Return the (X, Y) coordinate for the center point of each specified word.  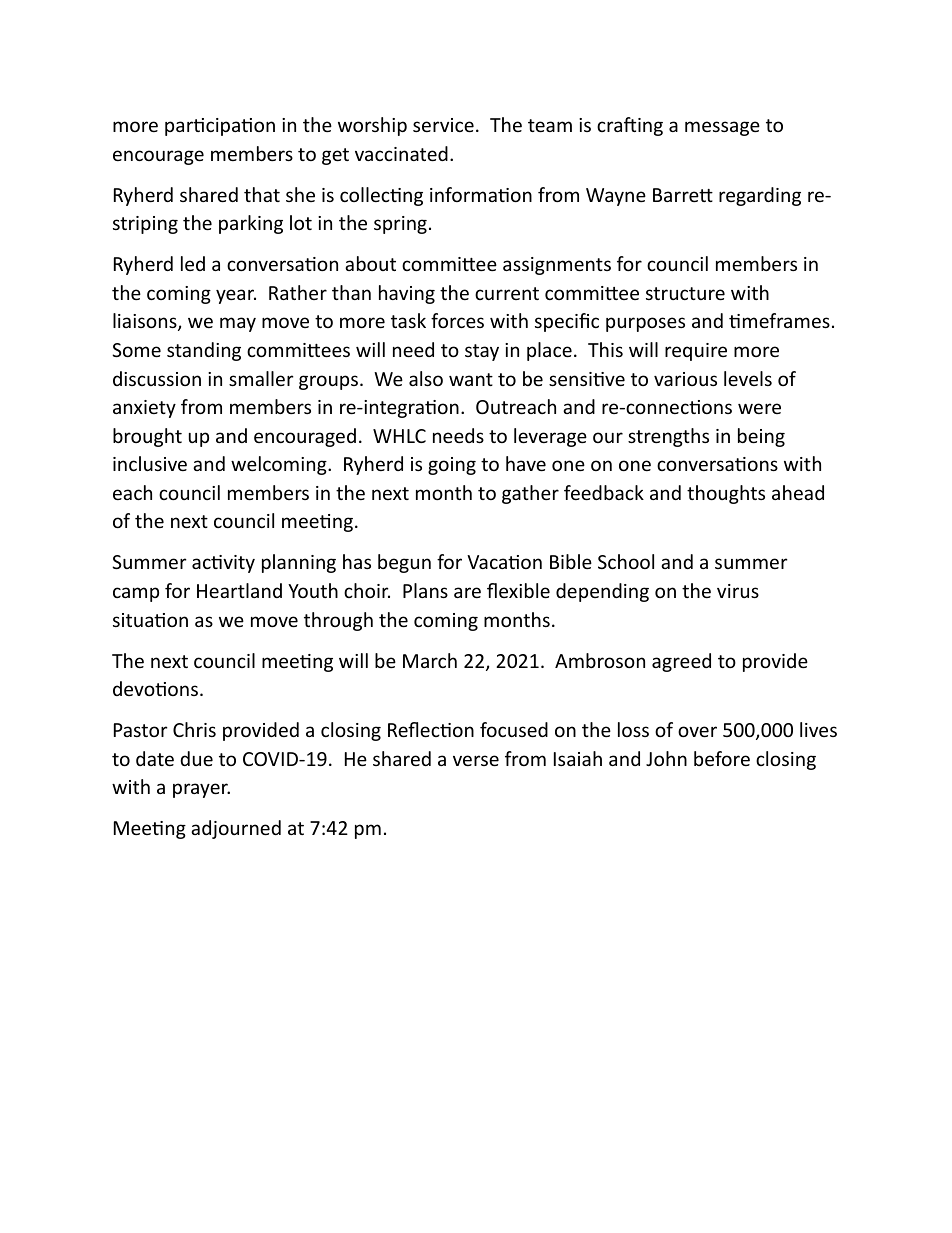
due (196, 758)
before (722, 758)
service (443, 125)
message (722, 128)
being (761, 437)
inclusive (150, 463)
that (262, 194)
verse (476, 760)
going (452, 466)
